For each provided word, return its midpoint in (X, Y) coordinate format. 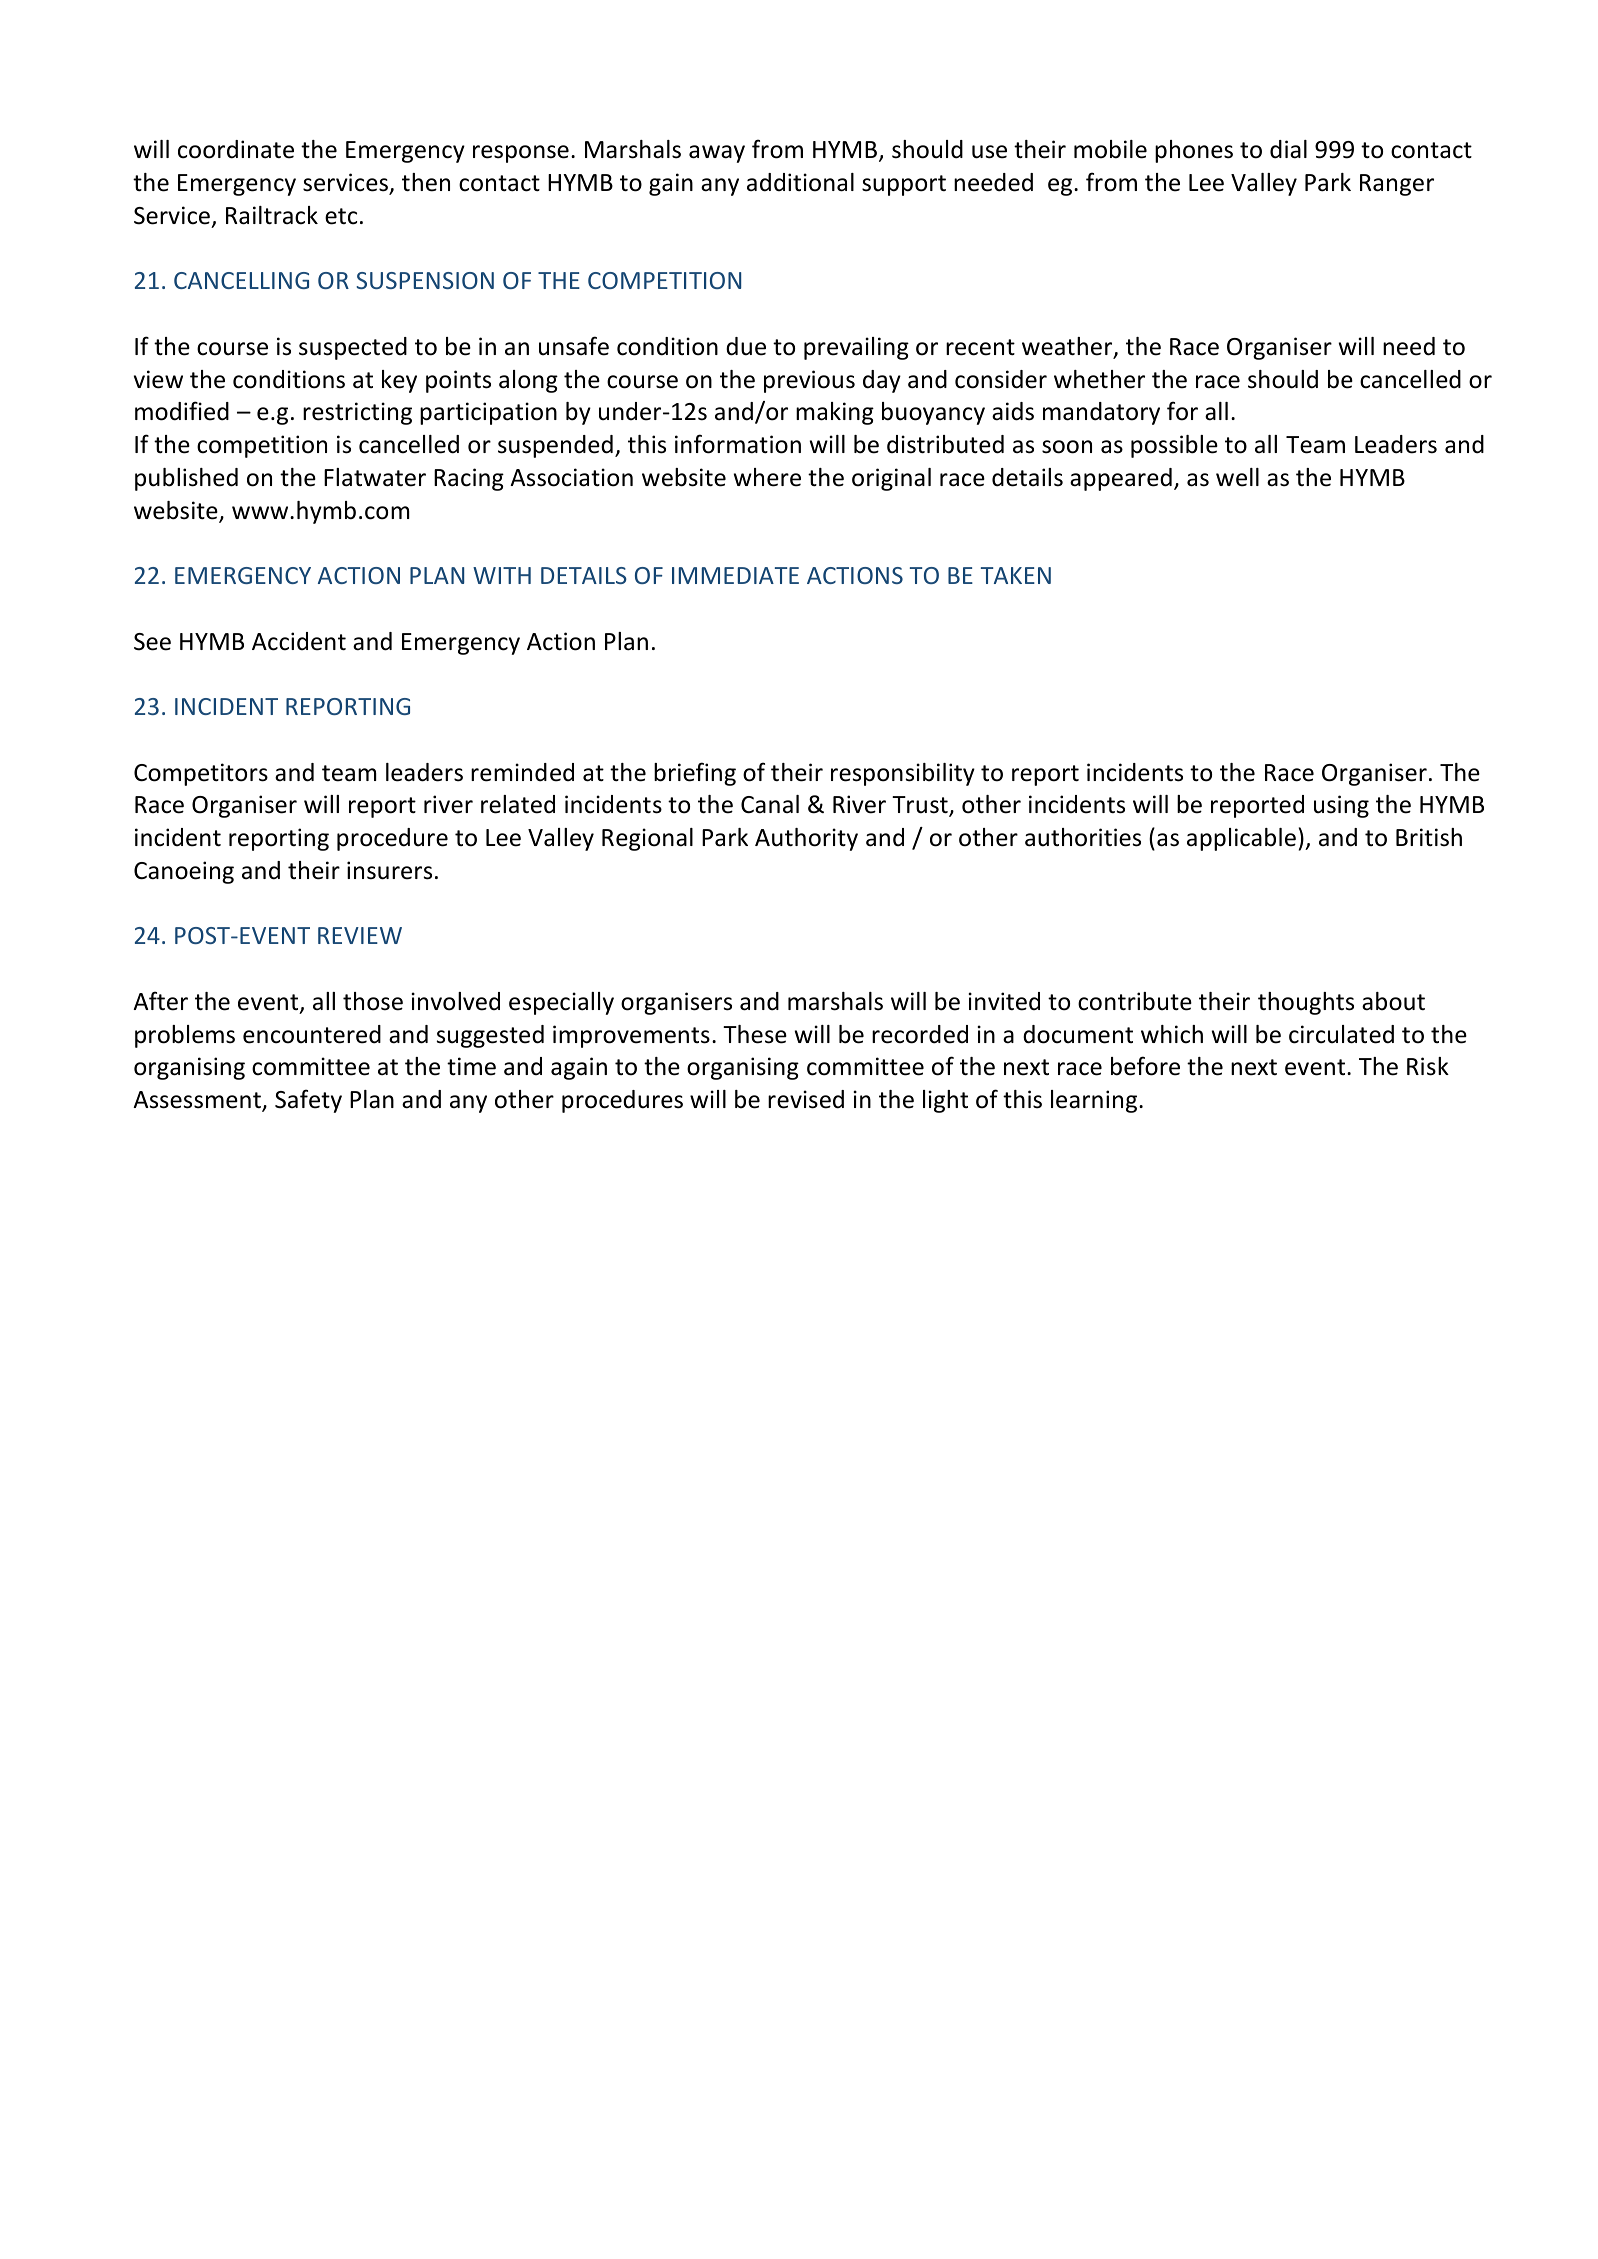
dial (1288, 149)
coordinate (236, 149)
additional (800, 182)
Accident (299, 641)
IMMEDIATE (735, 575)
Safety (308, 1101)
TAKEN (1016, 575)
